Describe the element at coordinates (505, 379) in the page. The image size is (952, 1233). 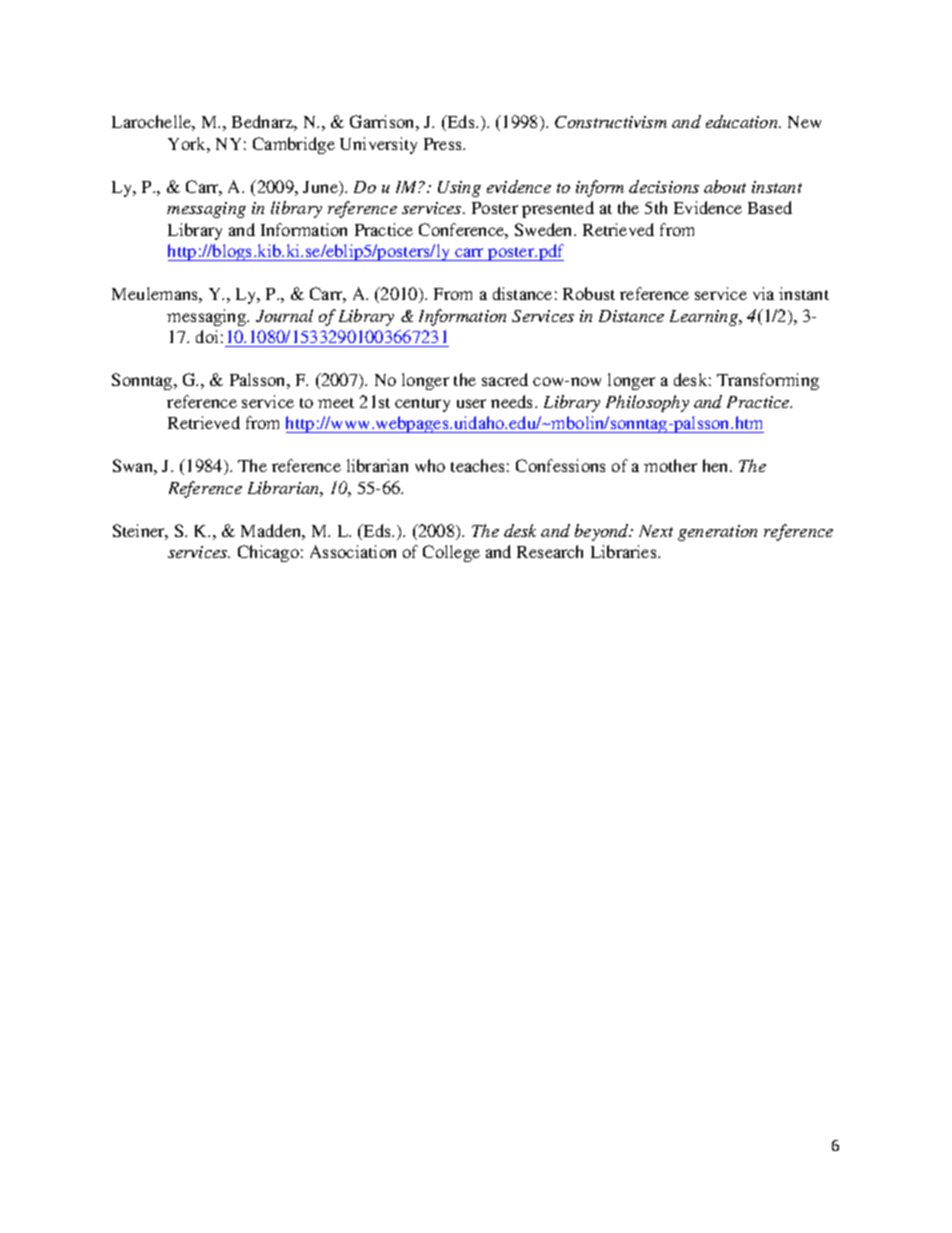
I see `sacred` at that location.
